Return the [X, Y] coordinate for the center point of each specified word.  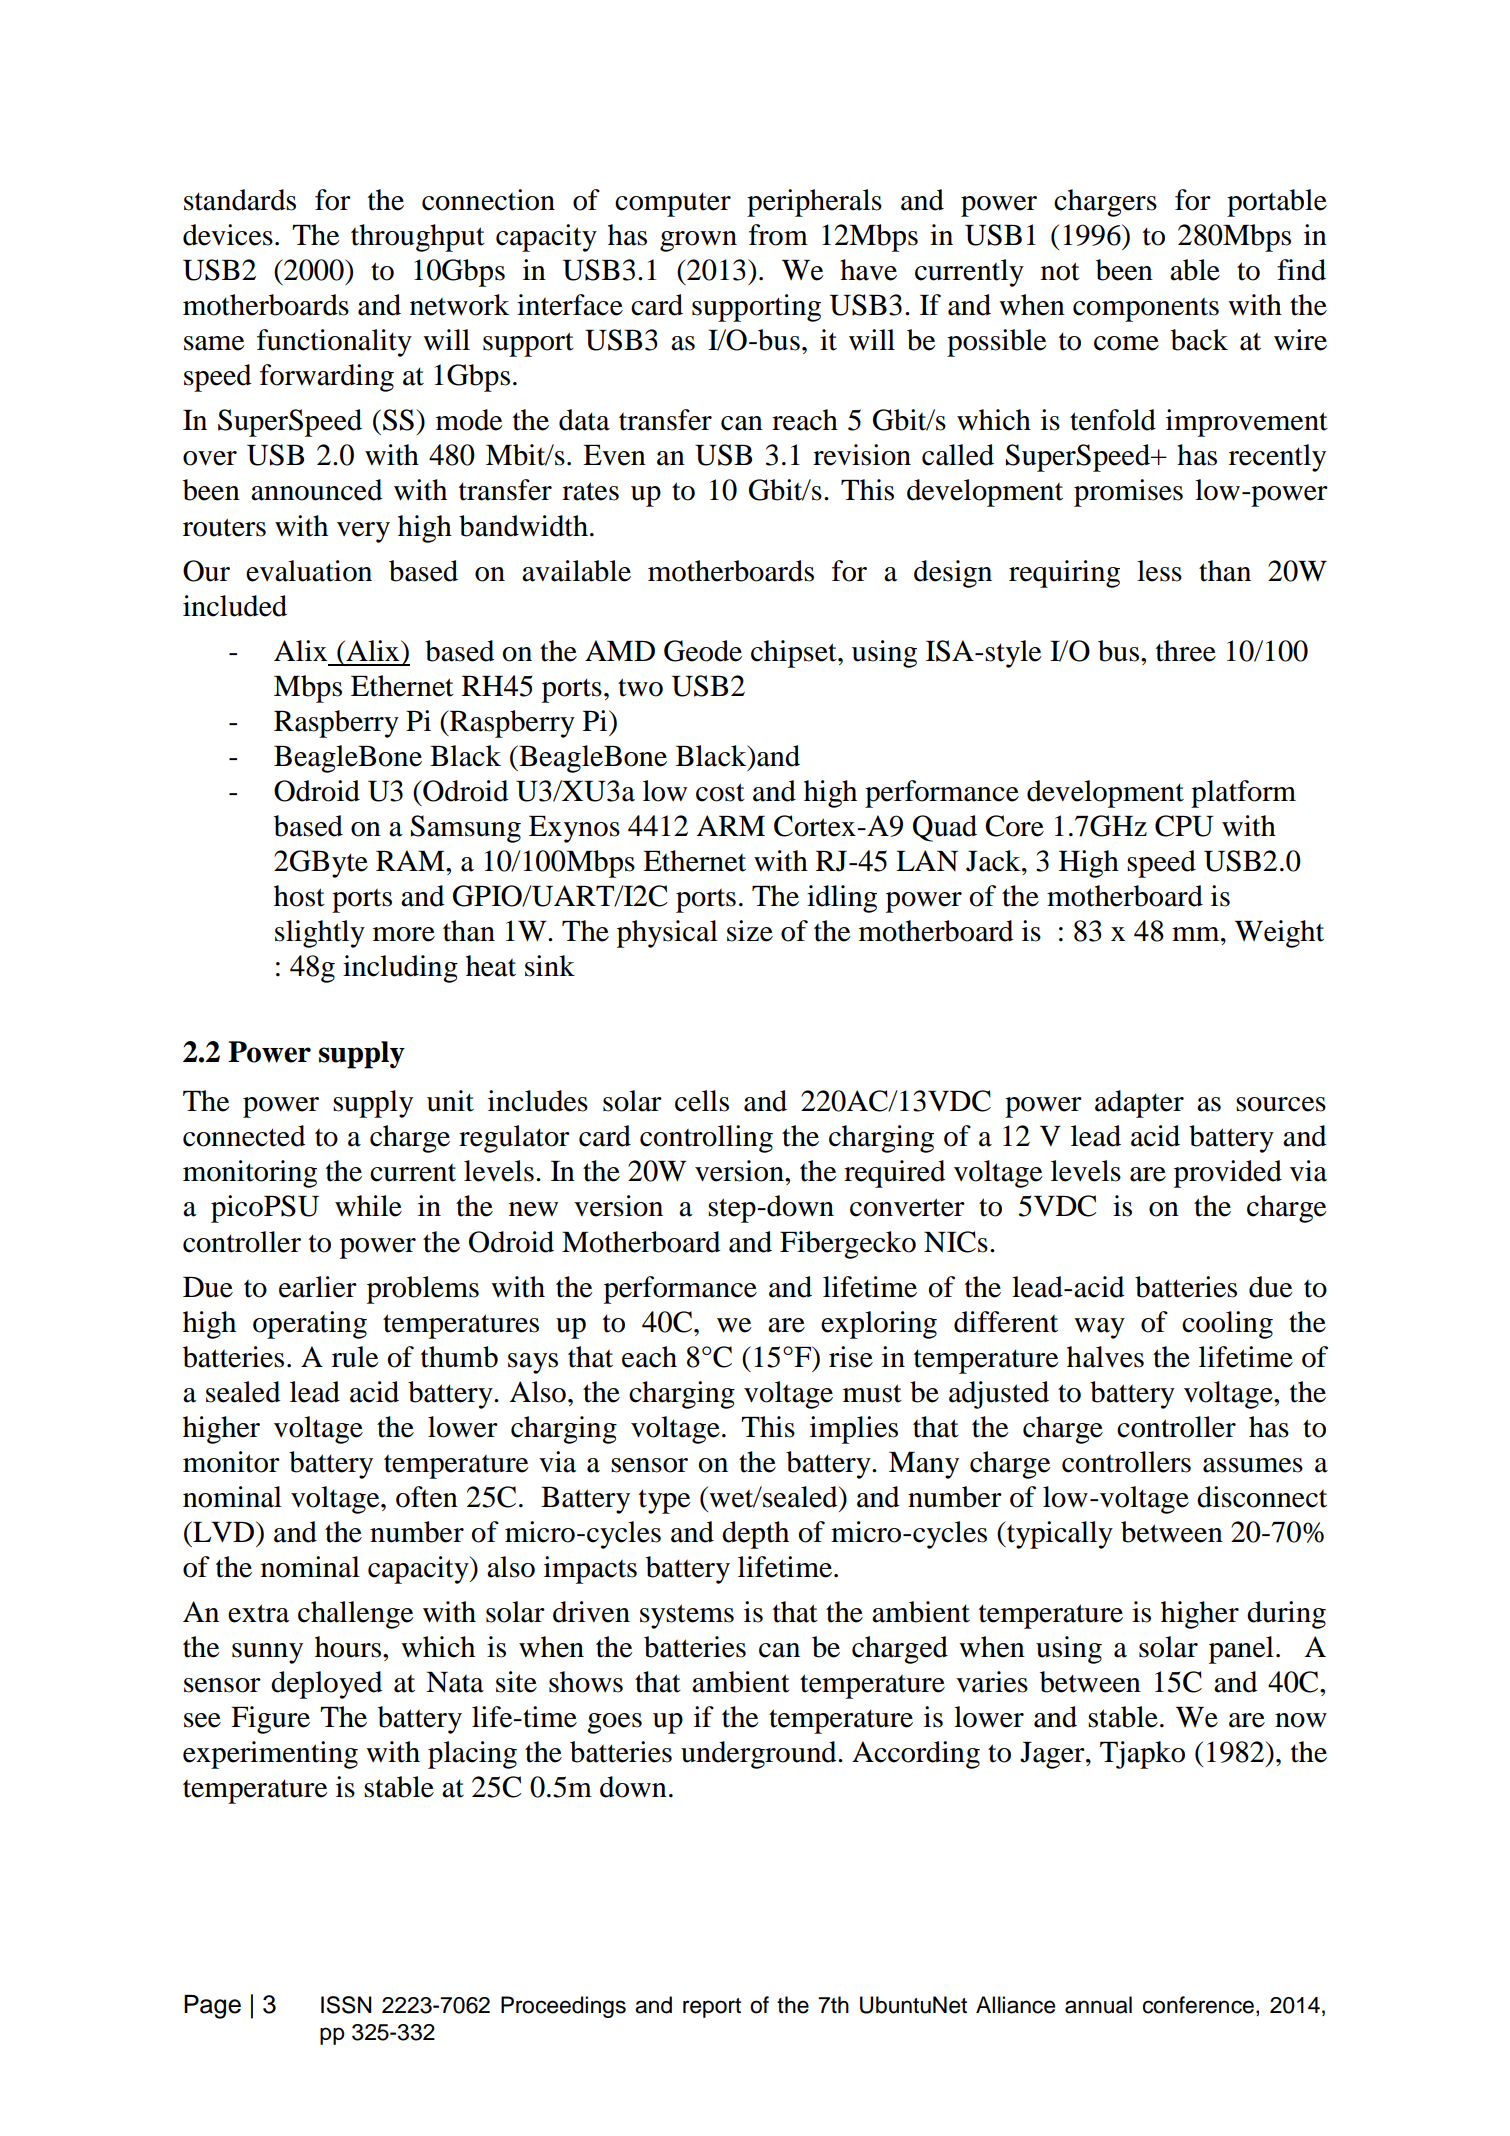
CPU [1184, 826]
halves [1105, 1357]
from [778, 235]
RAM [411, 860]
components [1146, 310]
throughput [418, 238]
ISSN [346, 2005]
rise [851, 1357]
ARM [730, 825]
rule [355, 1357]
